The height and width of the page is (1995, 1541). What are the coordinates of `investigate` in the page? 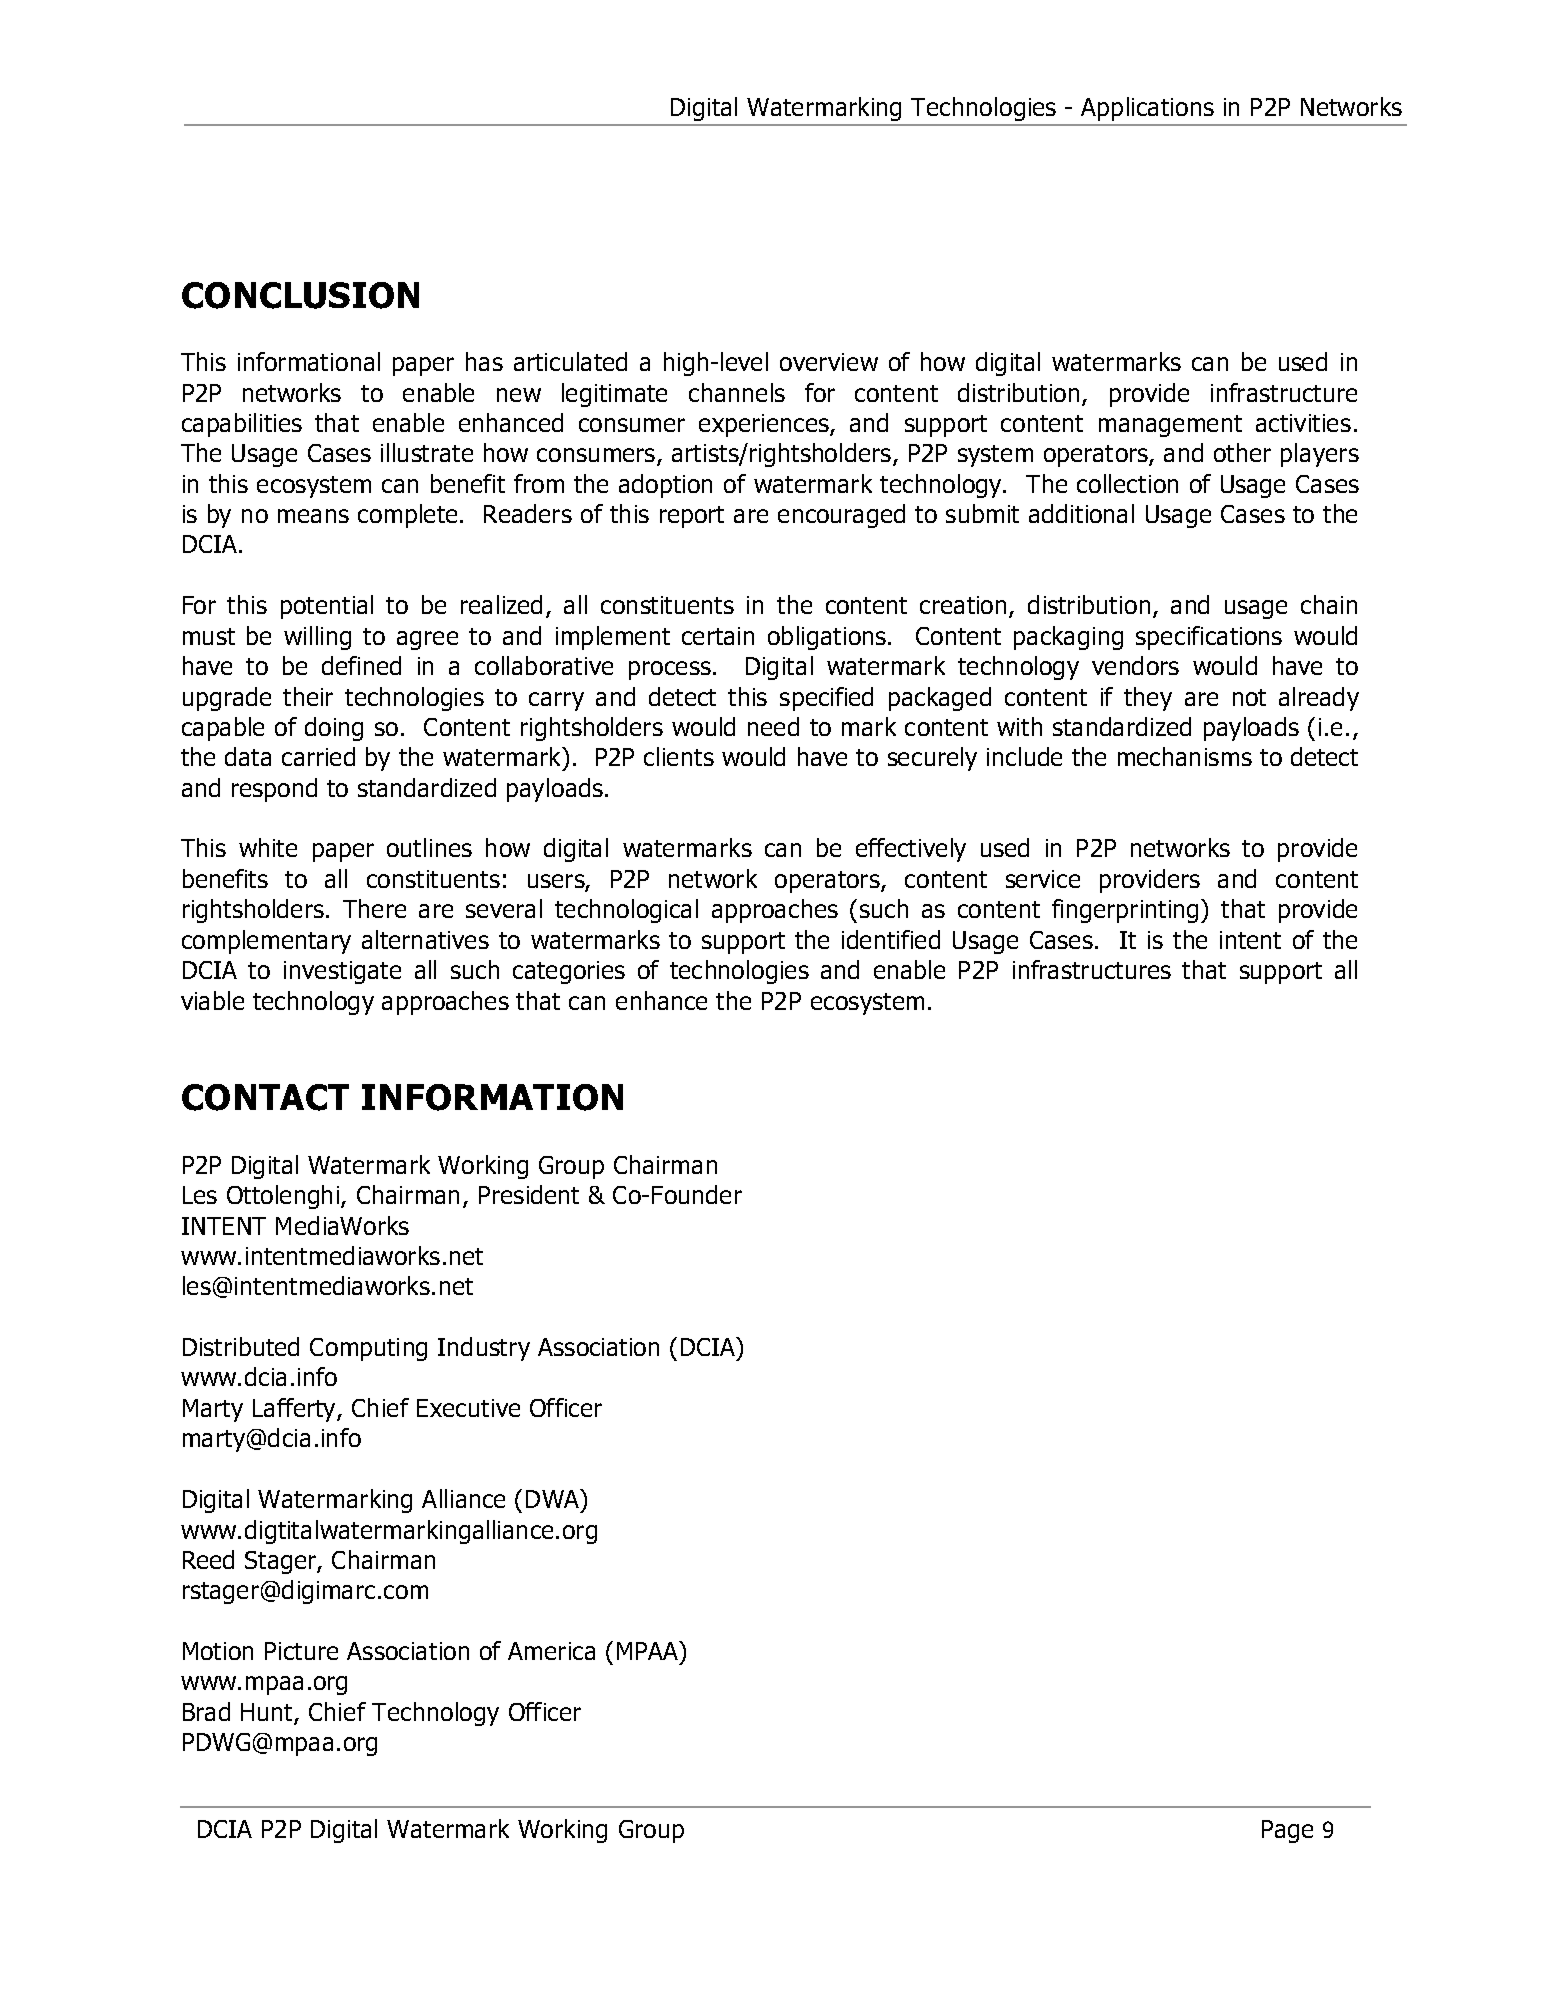 It's located at (342, 972).
